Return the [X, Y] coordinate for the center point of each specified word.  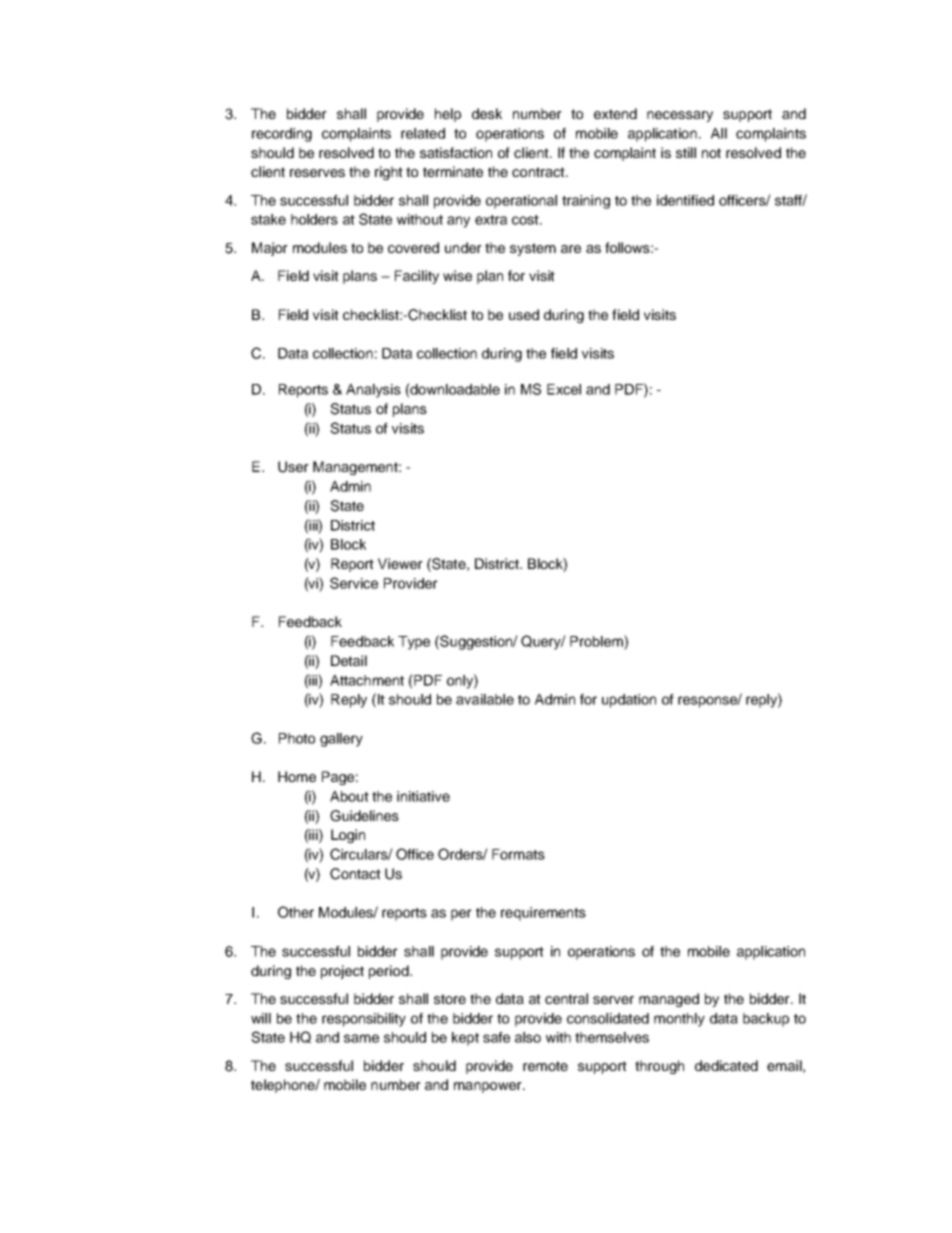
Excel [564, 389]
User [293, 467]
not [711, 153]
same [361, 1038]
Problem [597, 641]
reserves [317, 173]
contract [539, 172]
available [485, 699]
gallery [341, 740]
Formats [518, 854]
